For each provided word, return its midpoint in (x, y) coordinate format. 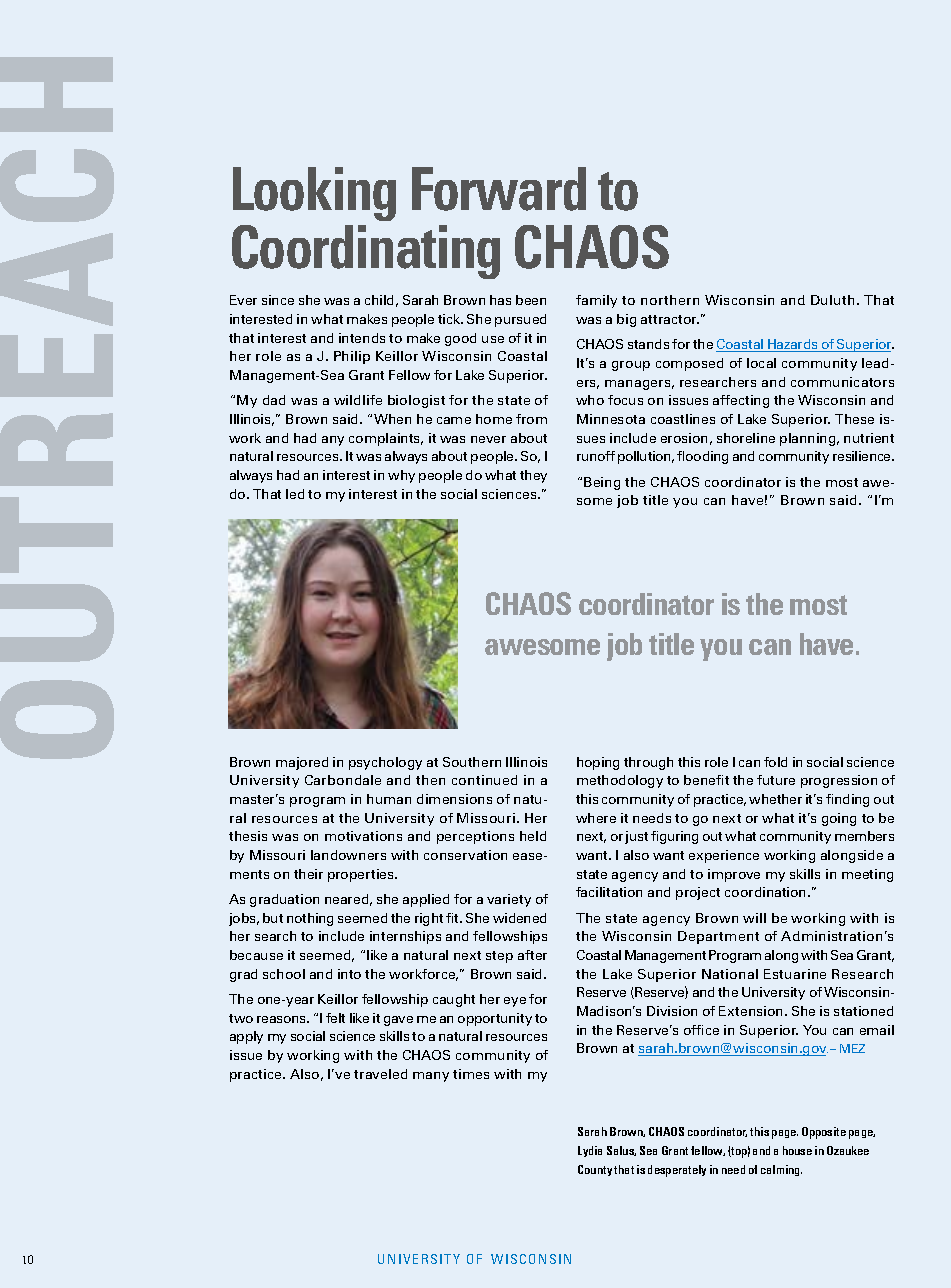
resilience (863, 456)
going (839, 819)
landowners (348, 855)
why (401, 476)
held (533, 836)
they (533, 476)
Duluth (832, 300)
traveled (380, 1074)
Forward (499, 189)
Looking (314, 194)
